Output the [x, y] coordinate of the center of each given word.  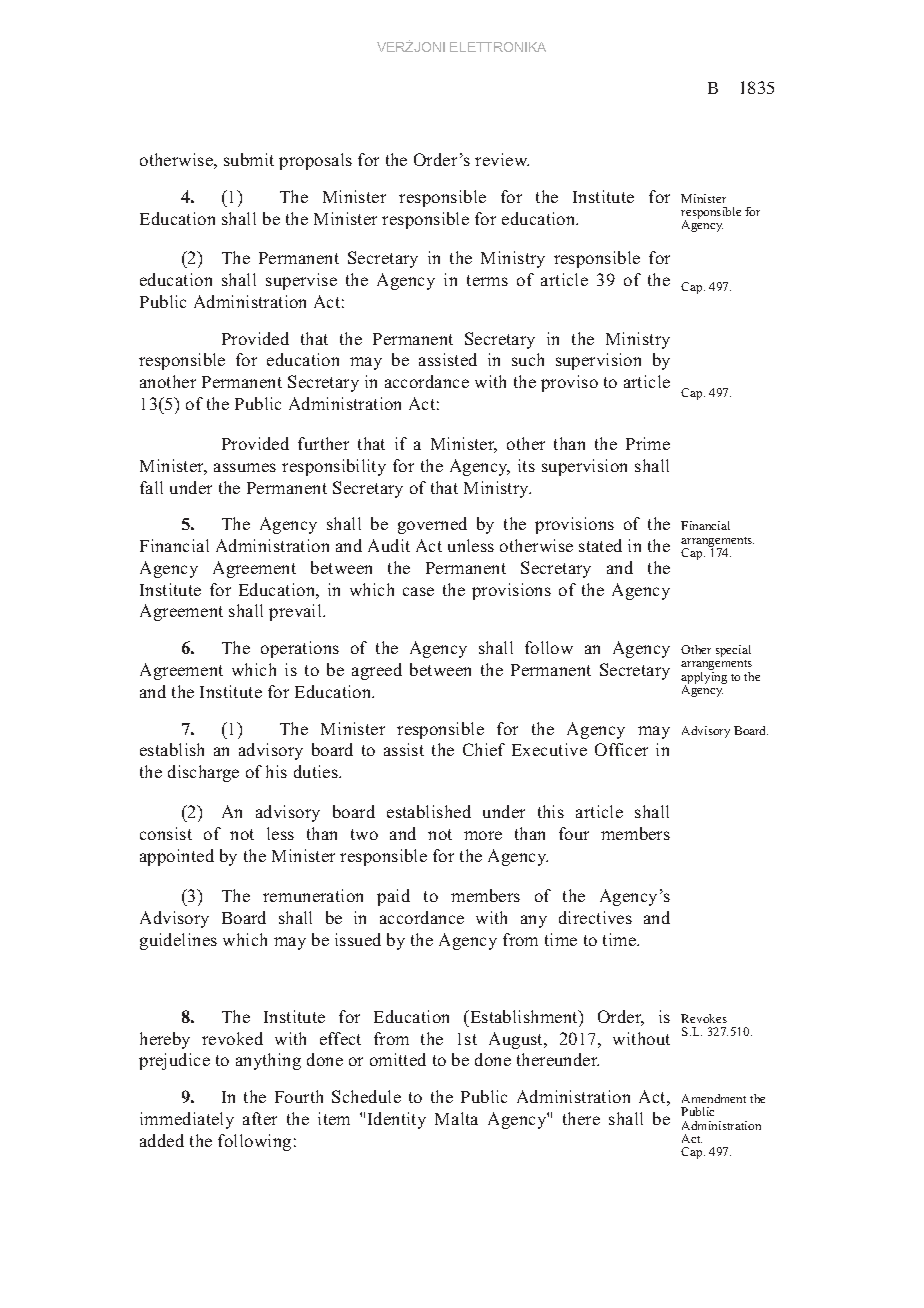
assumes [245, 467]
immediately [187, 1120]
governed [432, 525]
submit [249, 159]
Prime [648, 443]
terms [487, 280]
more [483, 835]
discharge [203, 773]
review [502, 159]
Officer [621, 749]
